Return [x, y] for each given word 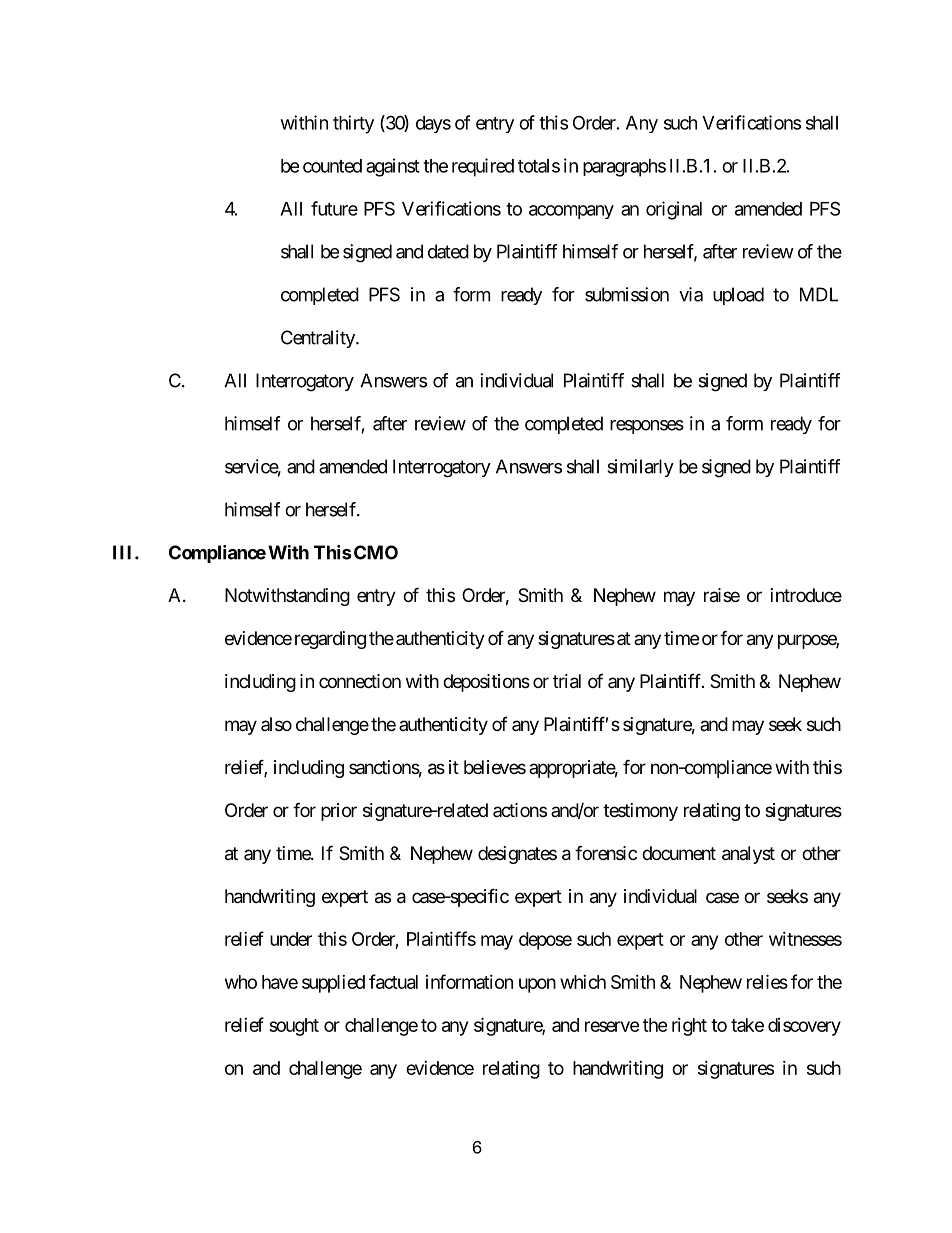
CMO [376, 552]
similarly [640, 468]
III [124, 552]
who [241, 982]
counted [332, 166]
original [674, 210]
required [483, 167]
